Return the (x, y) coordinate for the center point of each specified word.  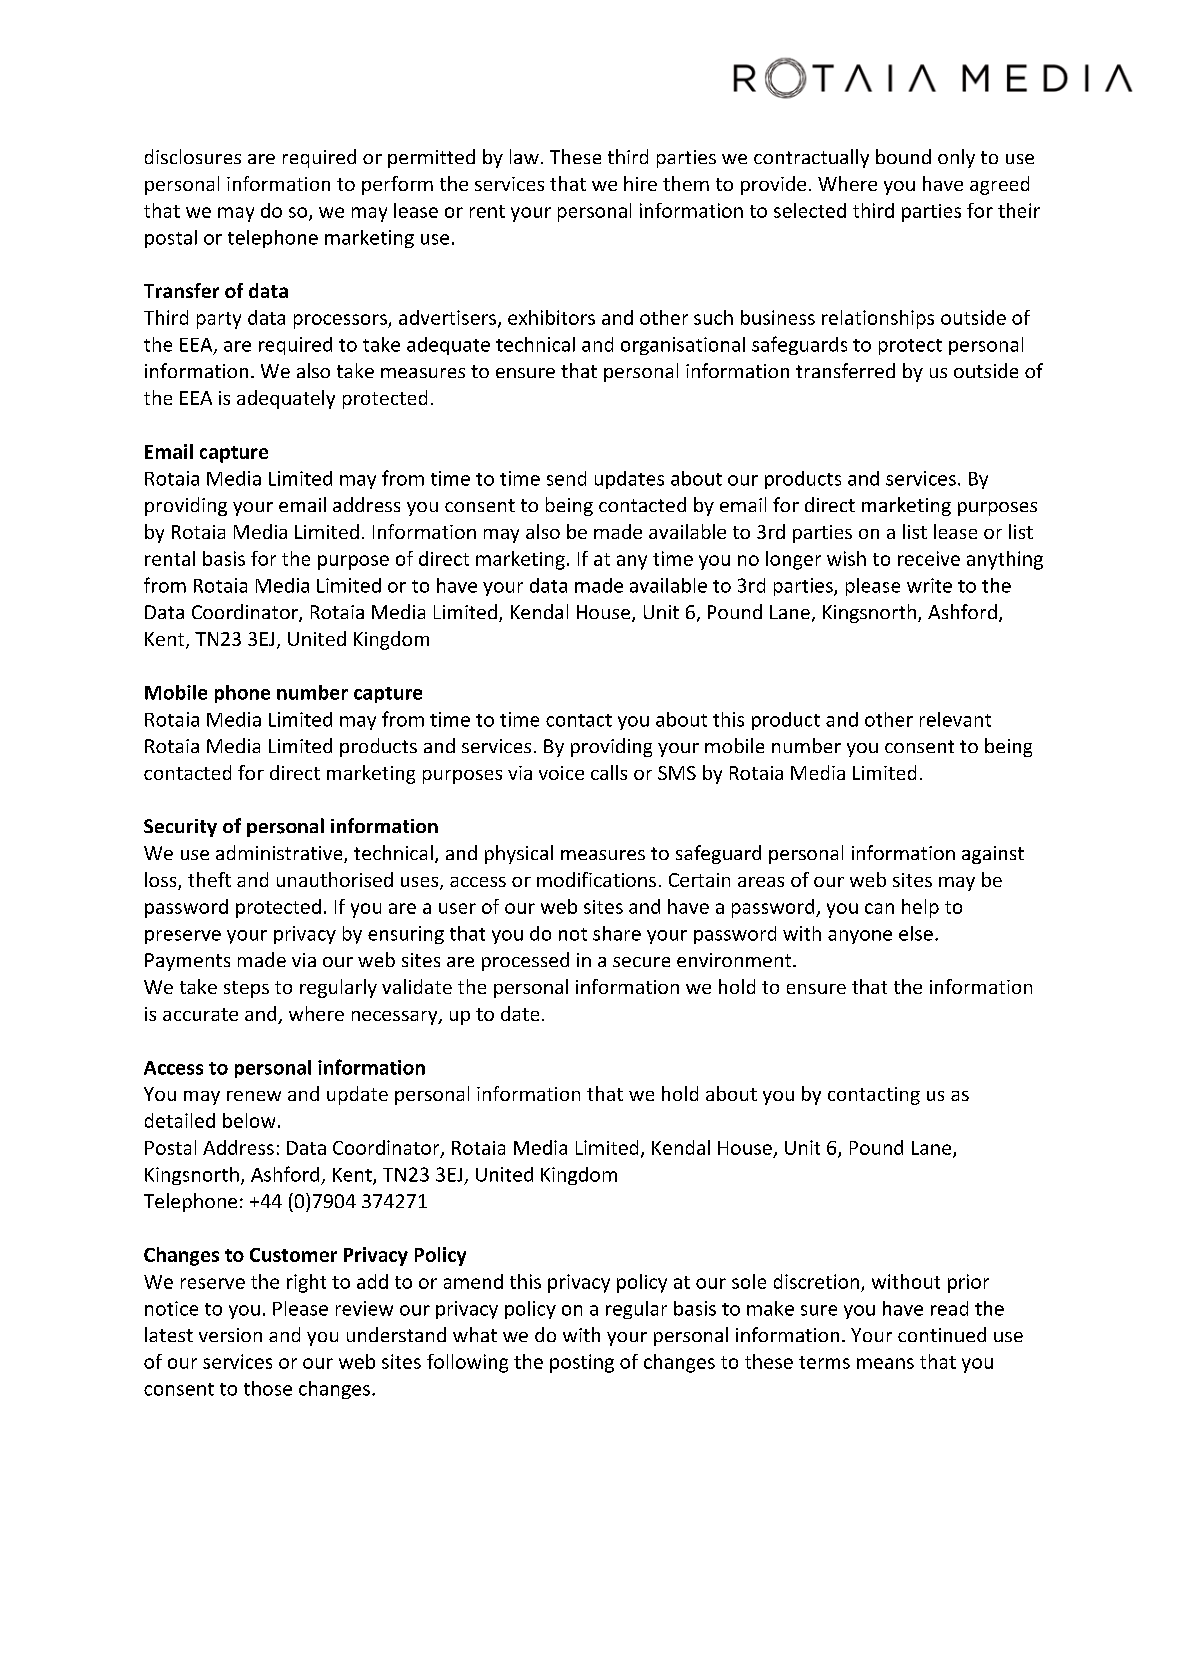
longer (793, 560)
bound (903, 156)
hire (640, 183)
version (230, 1335)
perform (397, 185)
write (929, 585)
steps (246, 989)
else (916, 933)
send (566, 478)
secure (641, 962)
